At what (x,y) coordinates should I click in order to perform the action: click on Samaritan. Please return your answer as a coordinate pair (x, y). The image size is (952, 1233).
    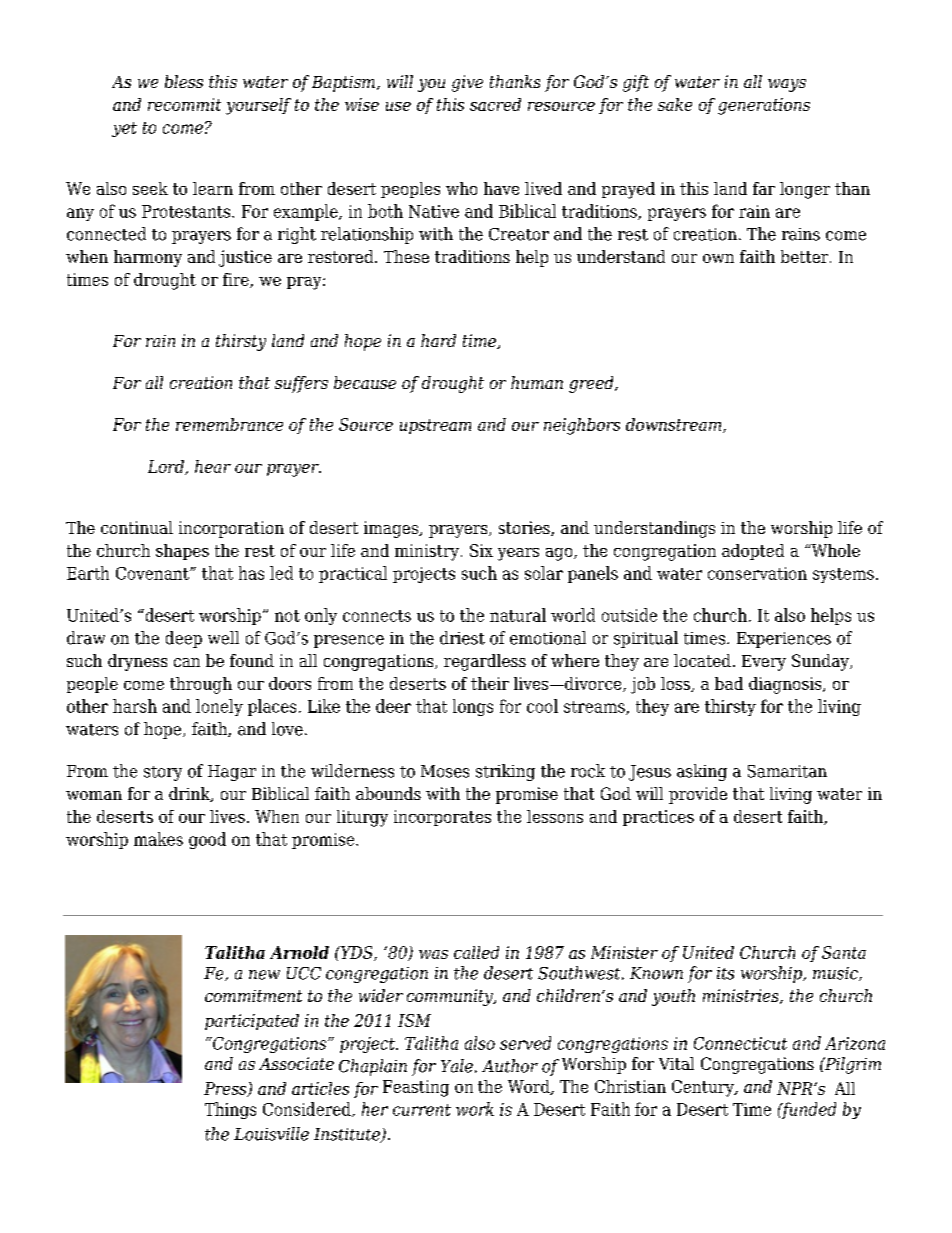
    Looking at the image, I should click on (787, 771).
